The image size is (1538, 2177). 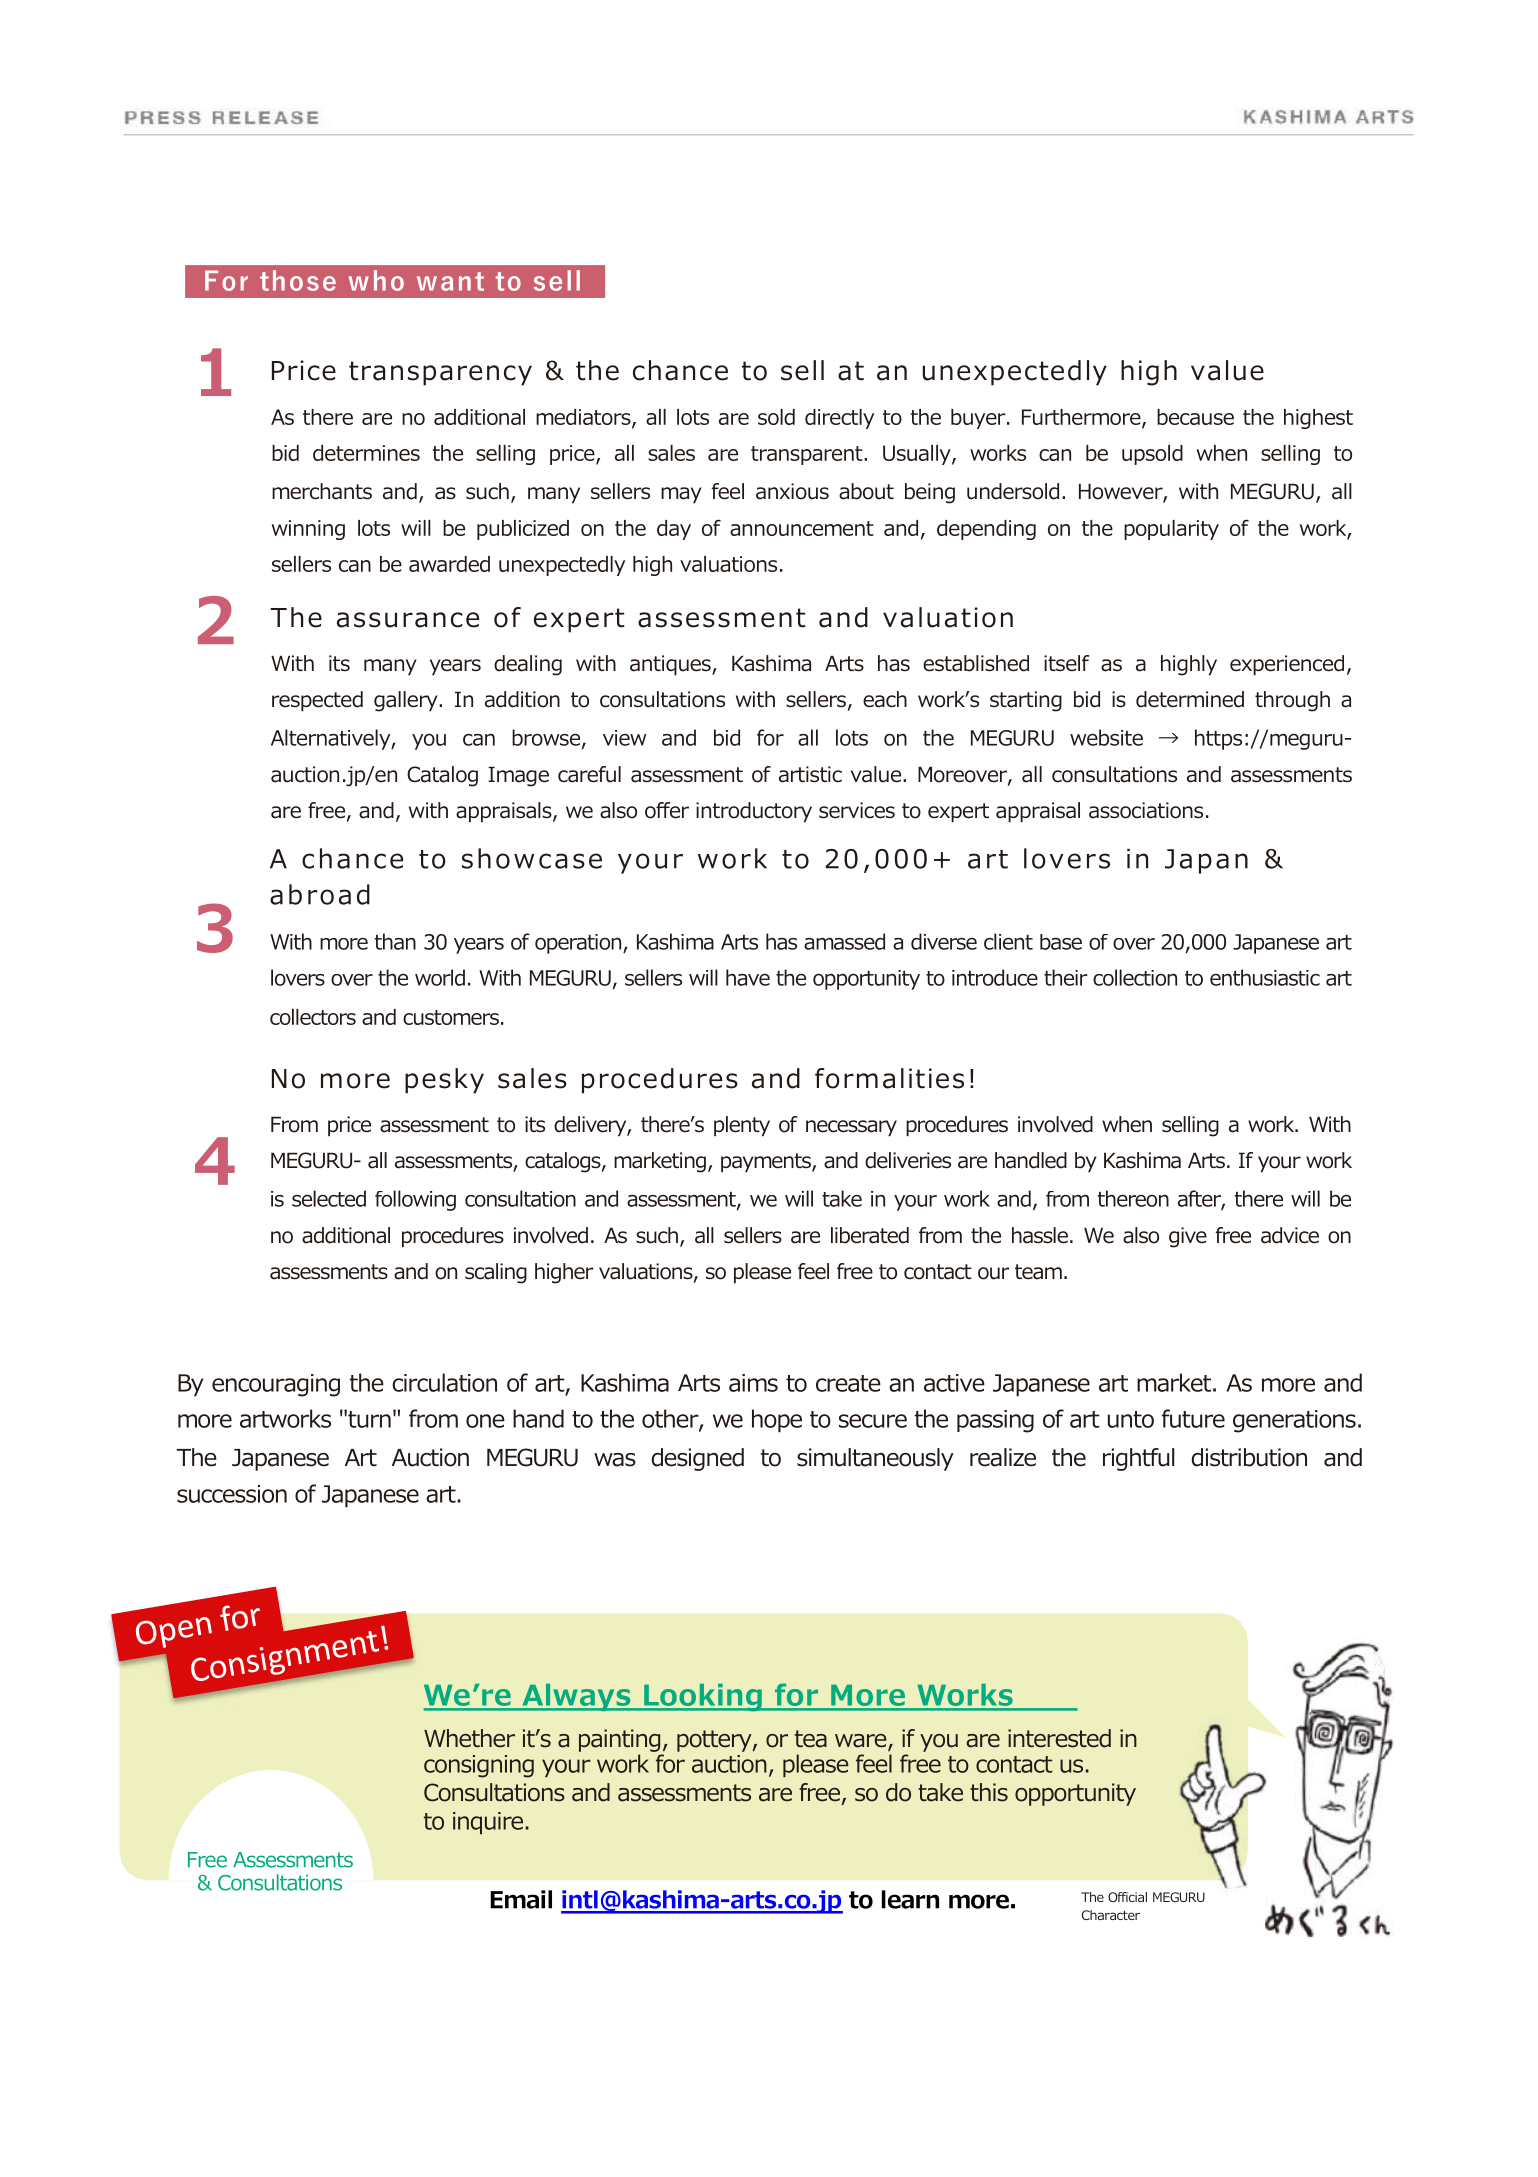 What do you see at coordinates (488, 1823) in the page?
I see `inquire` at bounding box center [488, 1823].
